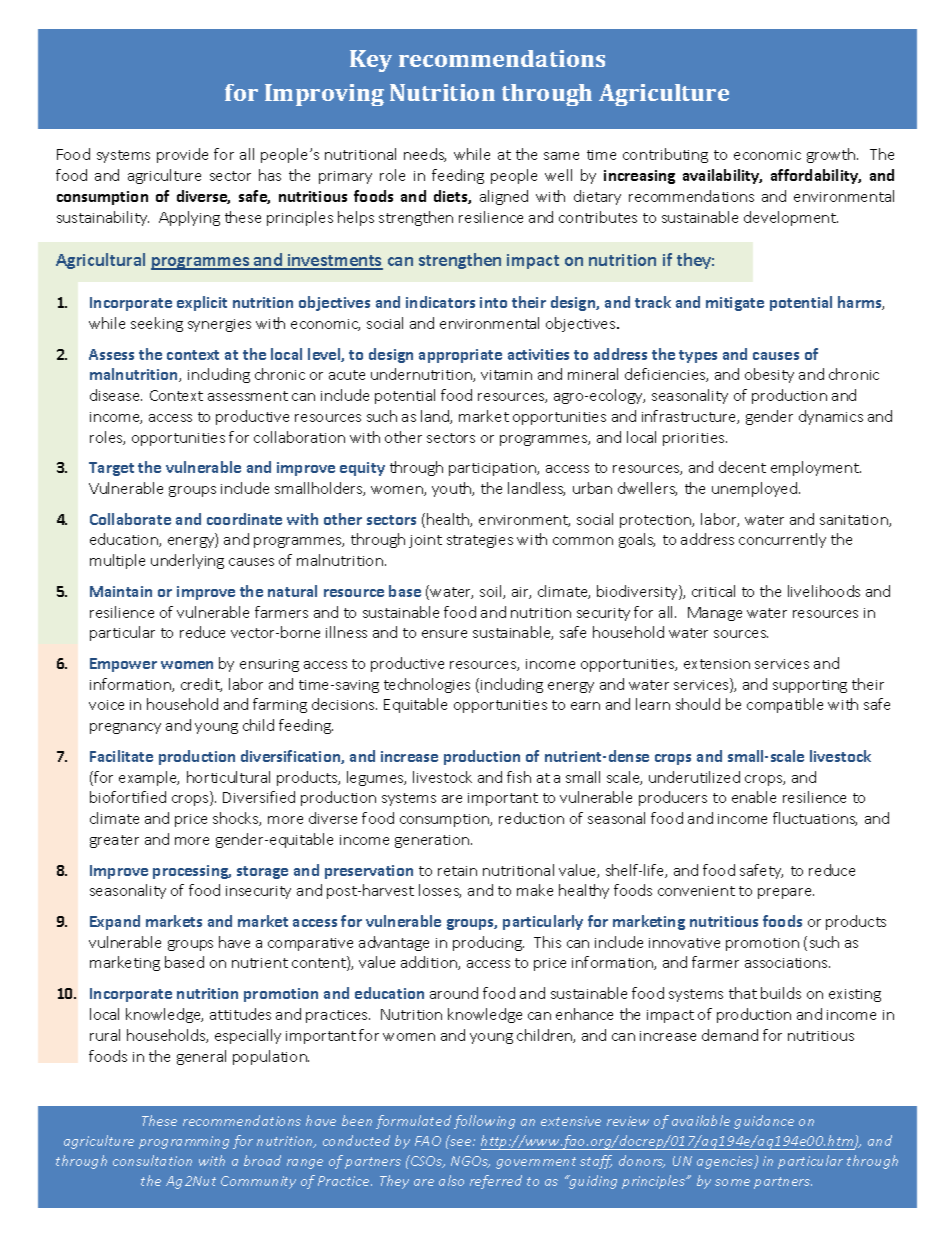 The width and height of the screenshot is (952, 1233). I want to click on synergies, so click(219, 325).
